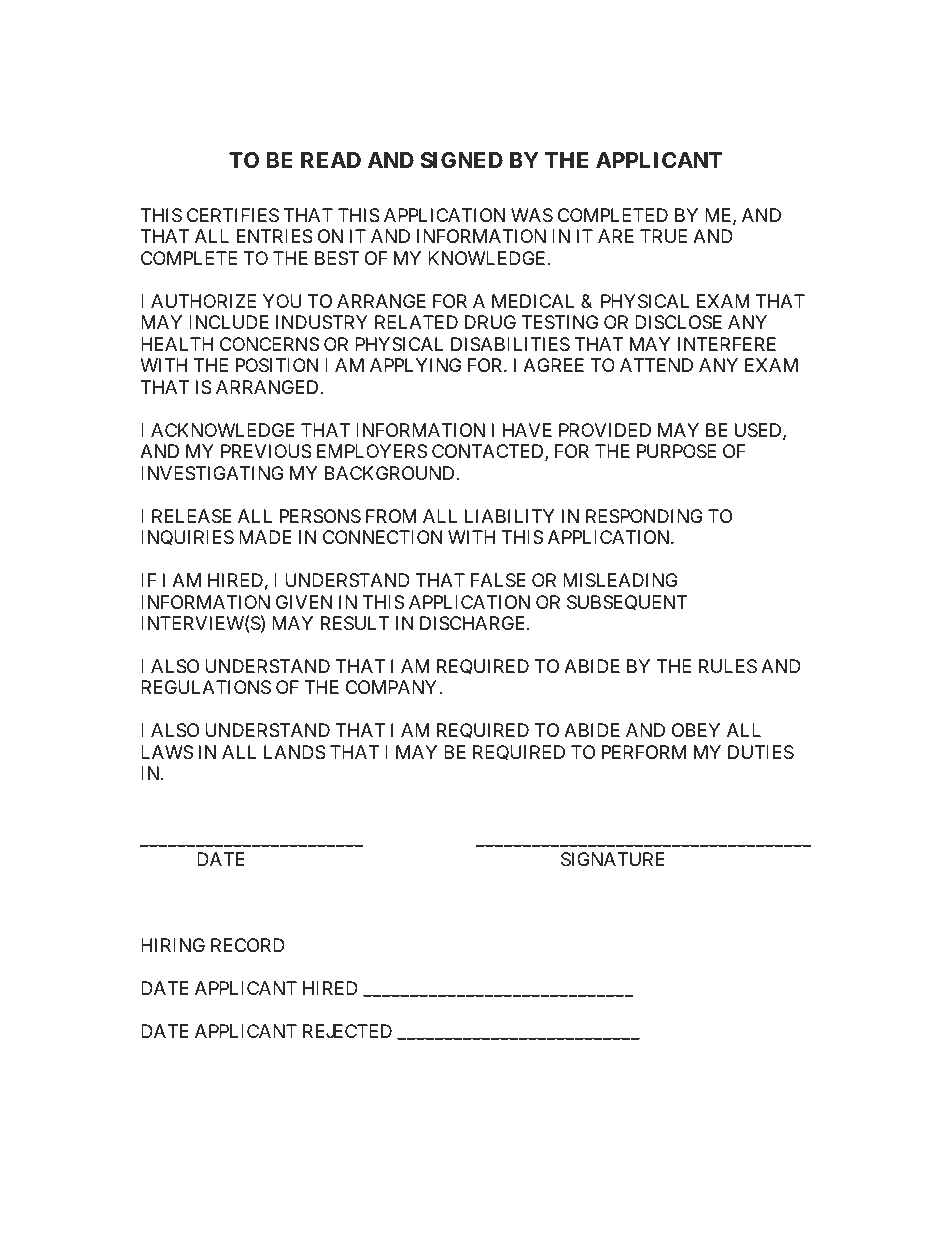 This screenshot has width=952, height=1233. Describe the element at coordinates (347, 1031) in the screenshot. I see `REJECTED` at that location.
